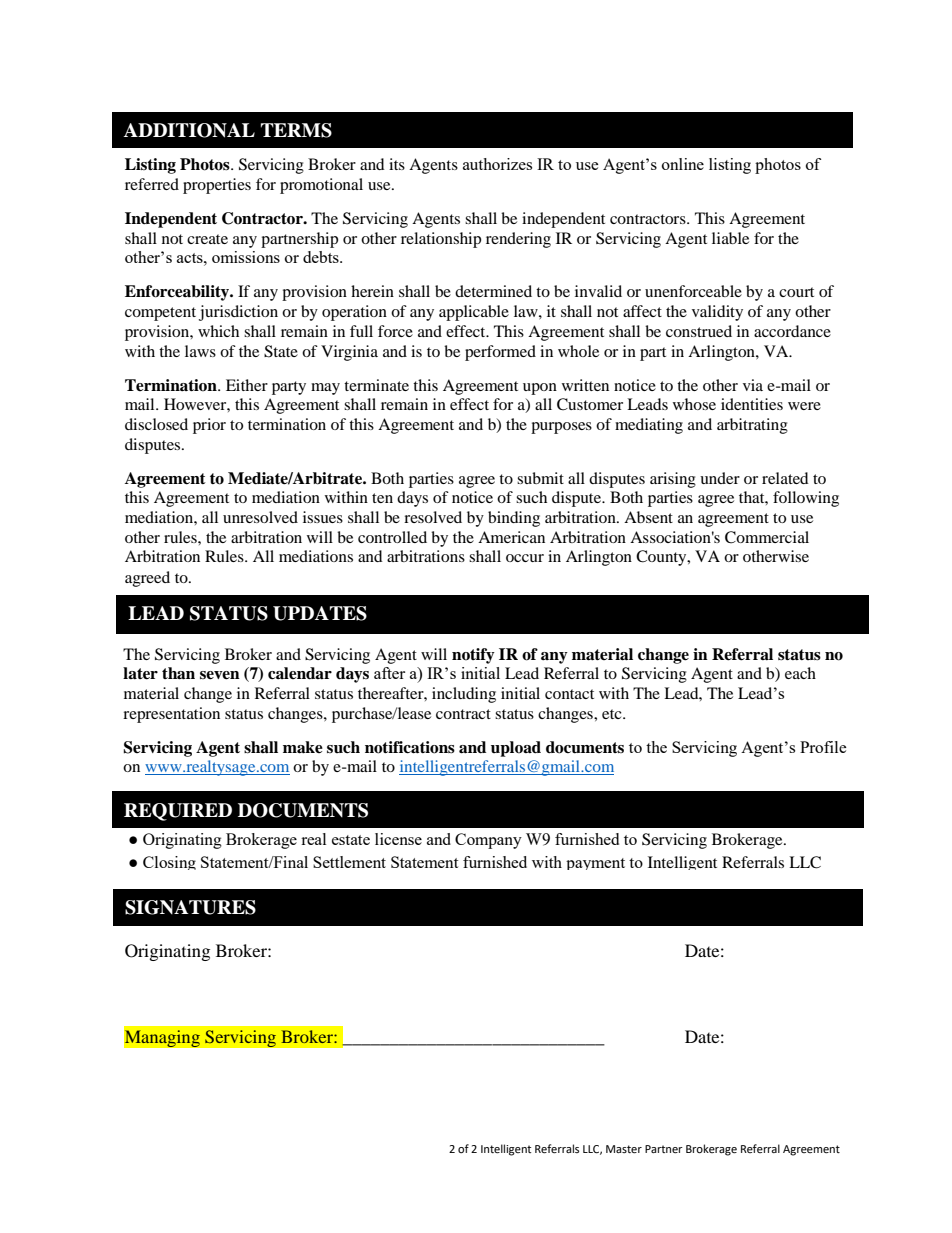  Describe the element at coordinates (247, 385) in the document. I see `Either` at that location.
